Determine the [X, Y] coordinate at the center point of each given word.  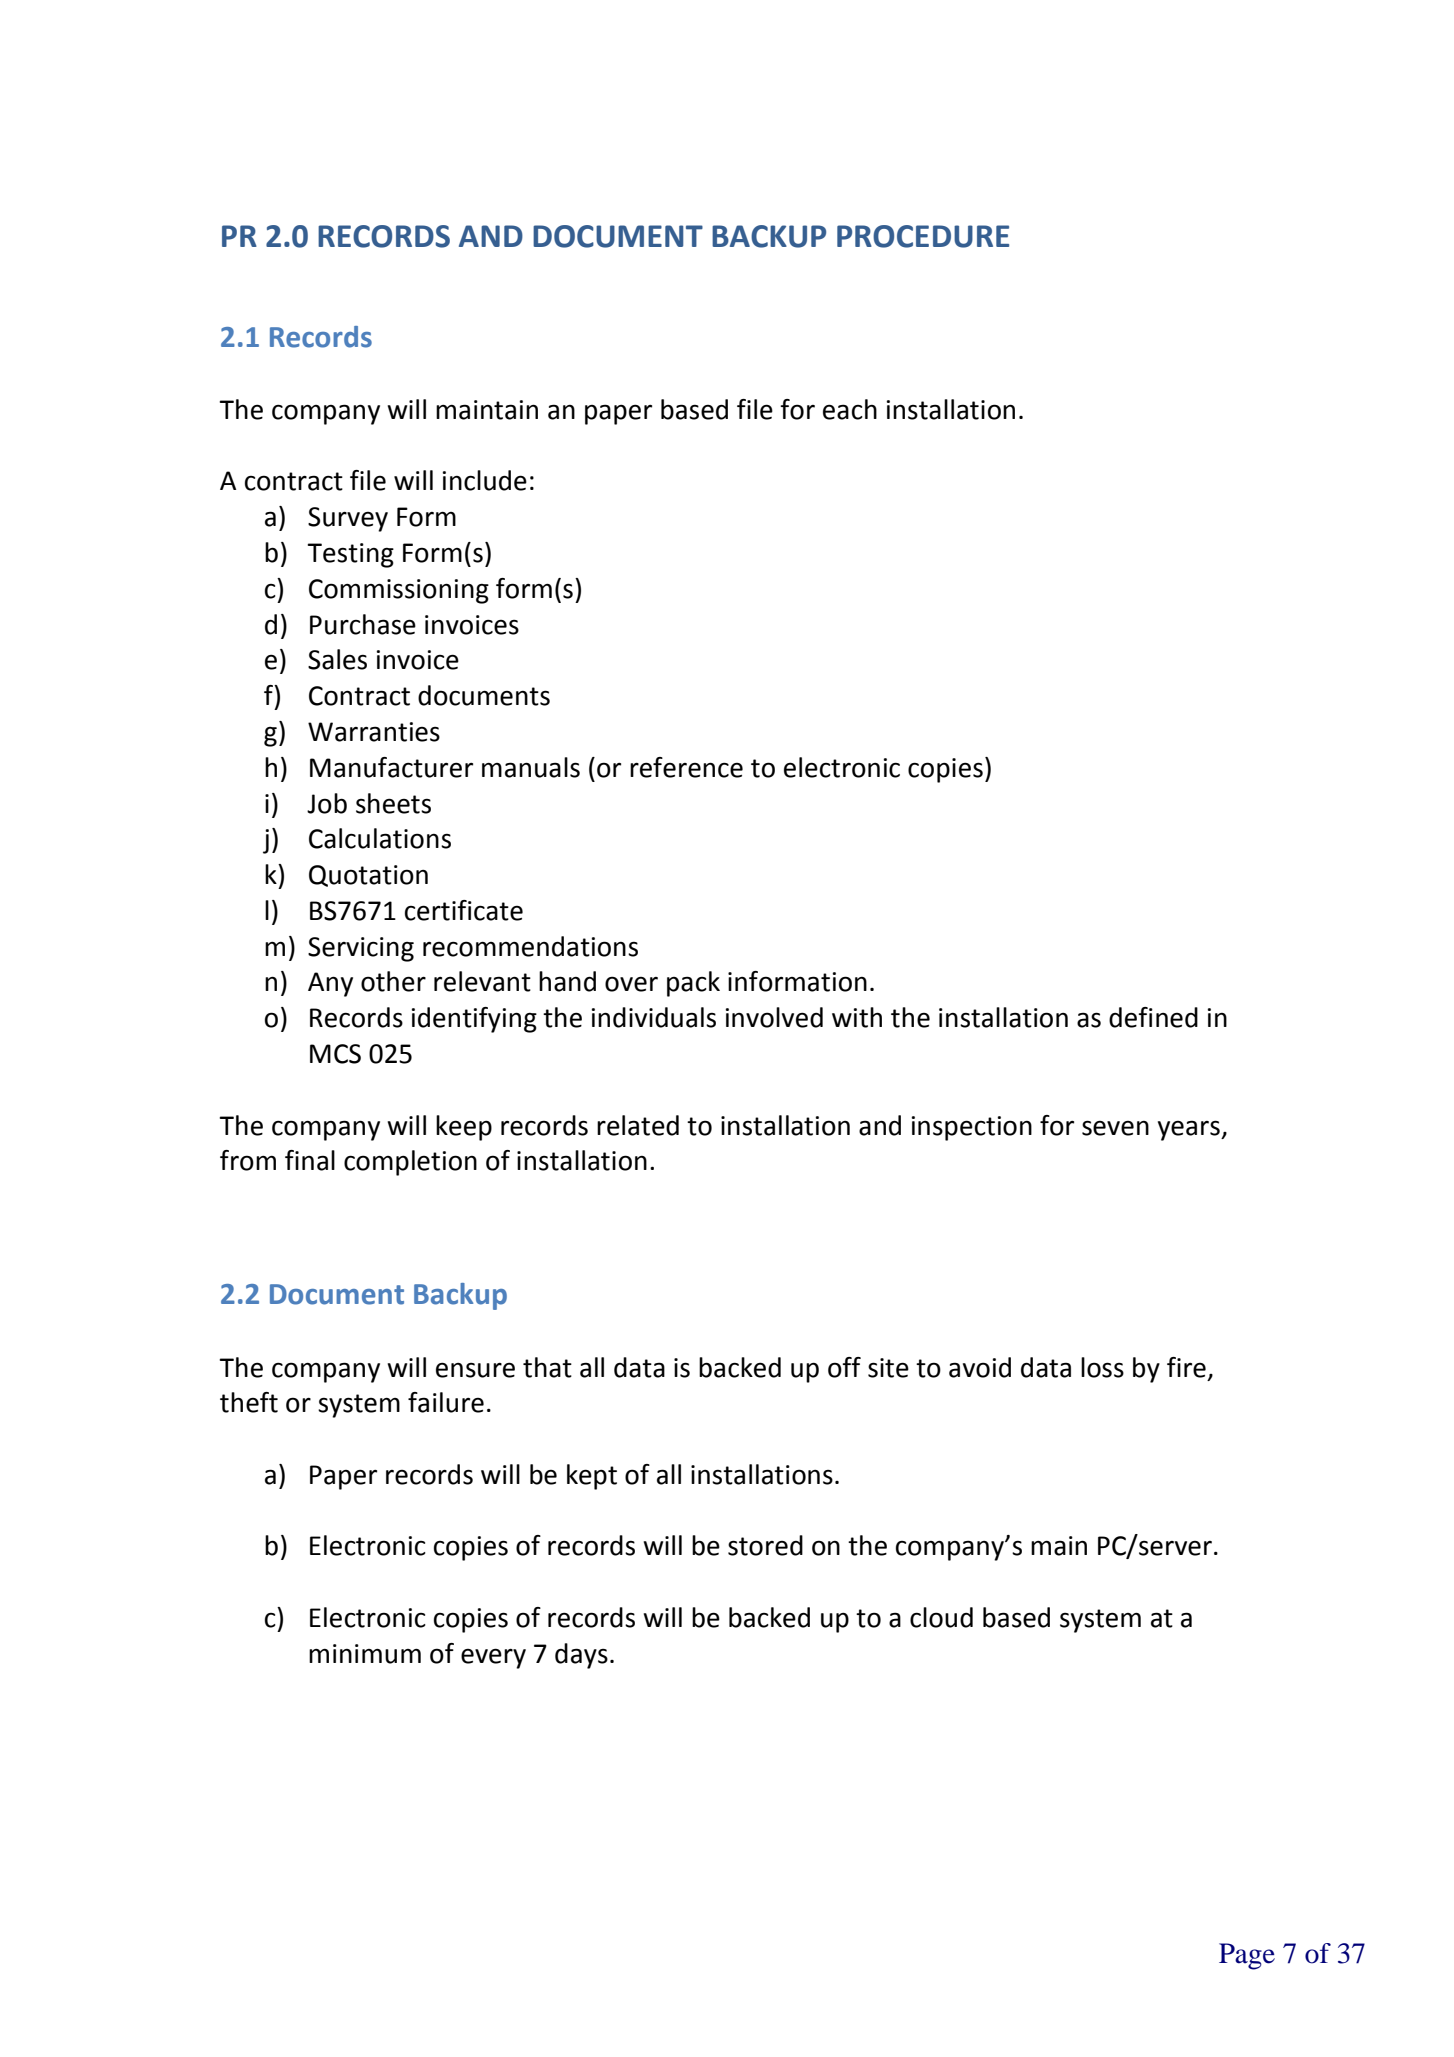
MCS [335, 1054]
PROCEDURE [923, 236]
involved [774, 1017]
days [581, 1656]
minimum [365, 1654]
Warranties [374, 732]
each [850, 409]
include [485, 480]
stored [765, 1545]
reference [686, 767]
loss [1102, 1367]
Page [1247, 1956]
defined [1153, 1017]
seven [1115, 1128]
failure [446, 1402]
